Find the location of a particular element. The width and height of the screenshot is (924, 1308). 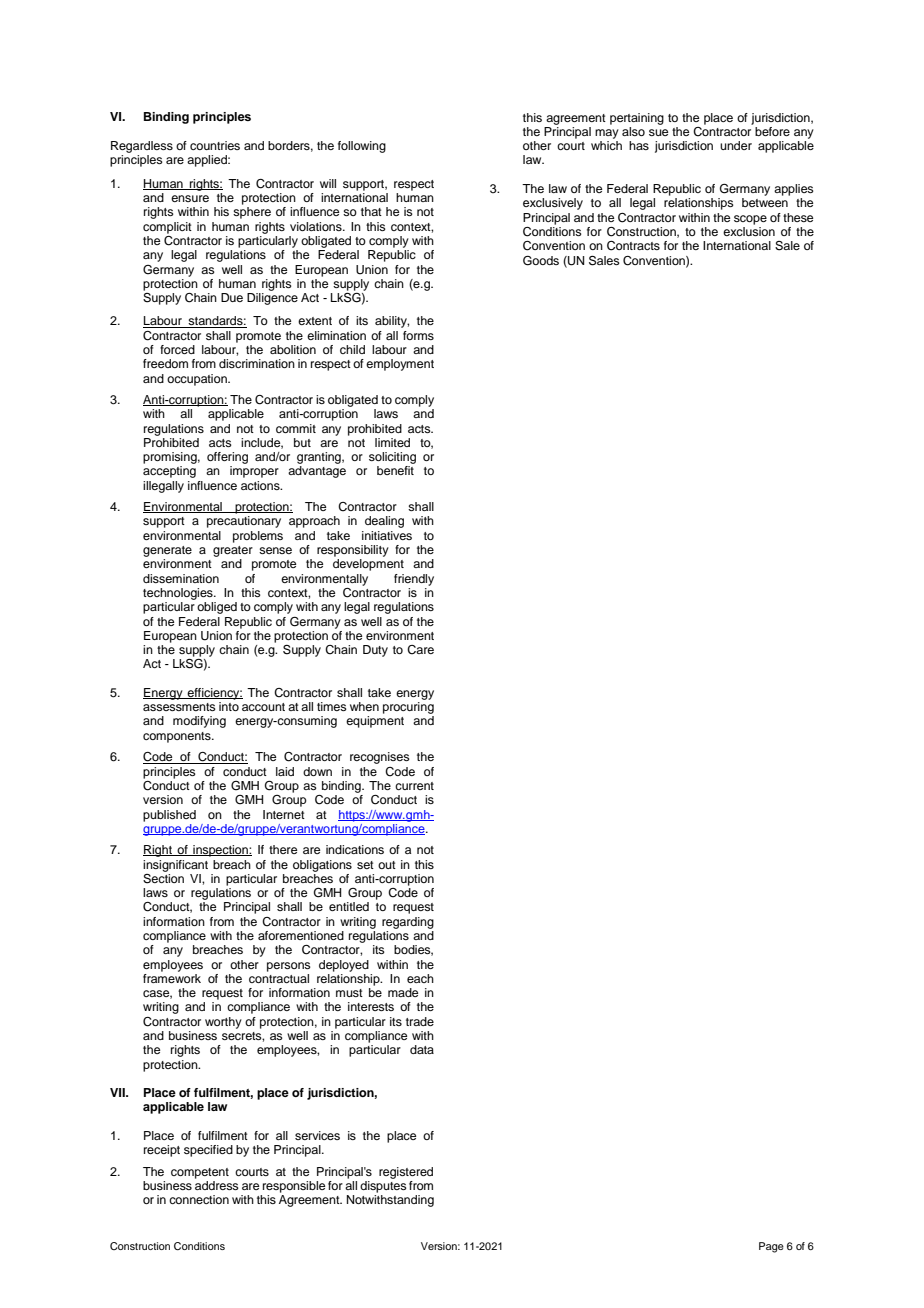

out is located at coordinates (387, 865).
